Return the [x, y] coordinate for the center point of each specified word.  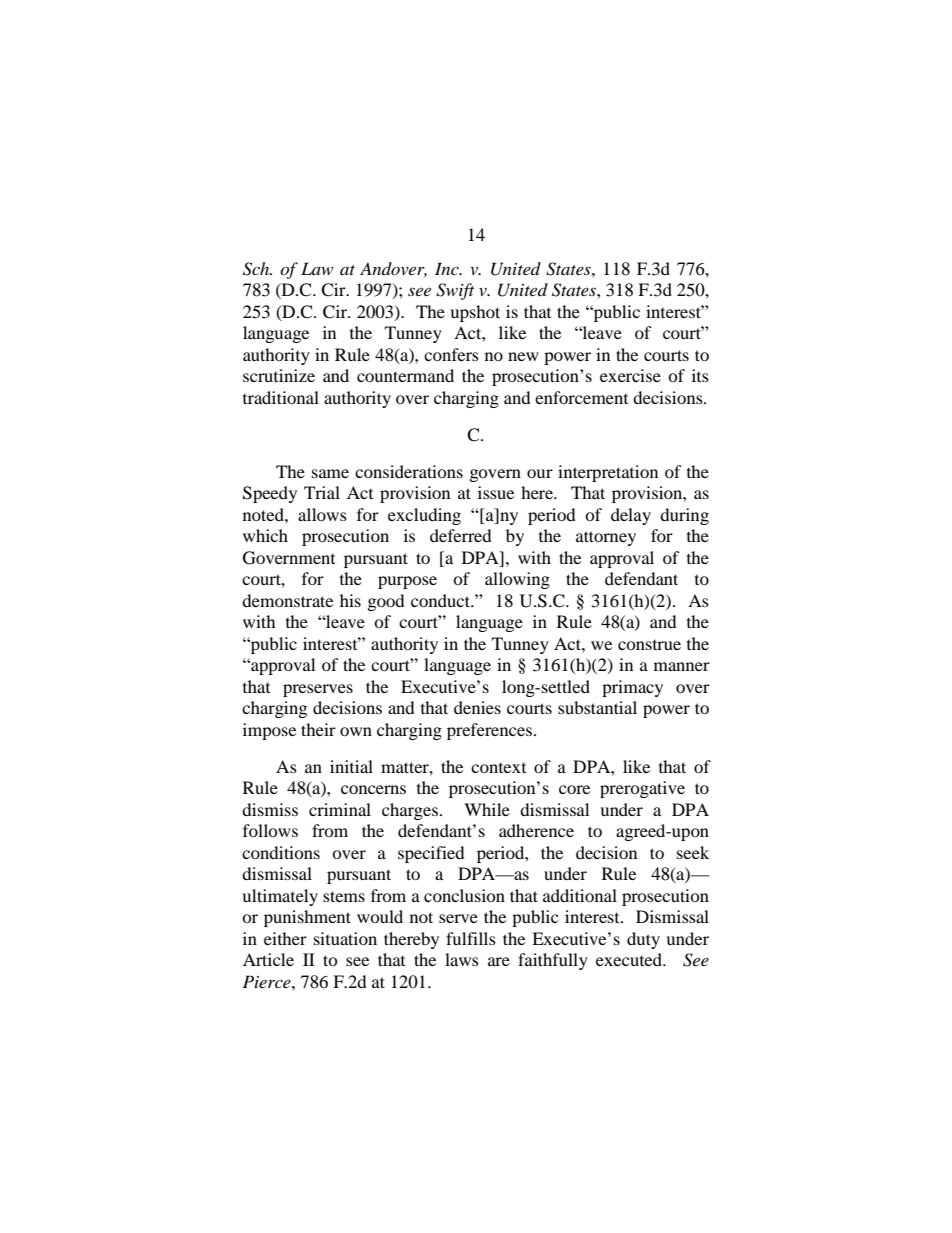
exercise [630, 375]
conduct [441, 600]
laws [462, 959]
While [487, 809]
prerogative [642, 789]
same [330, 473]
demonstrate [287, 600]
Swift [455, 291]
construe [649, 645]
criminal [340, 809]
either [285, 938]
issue [496, 492]
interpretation [608, 473]
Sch [257, 269]
